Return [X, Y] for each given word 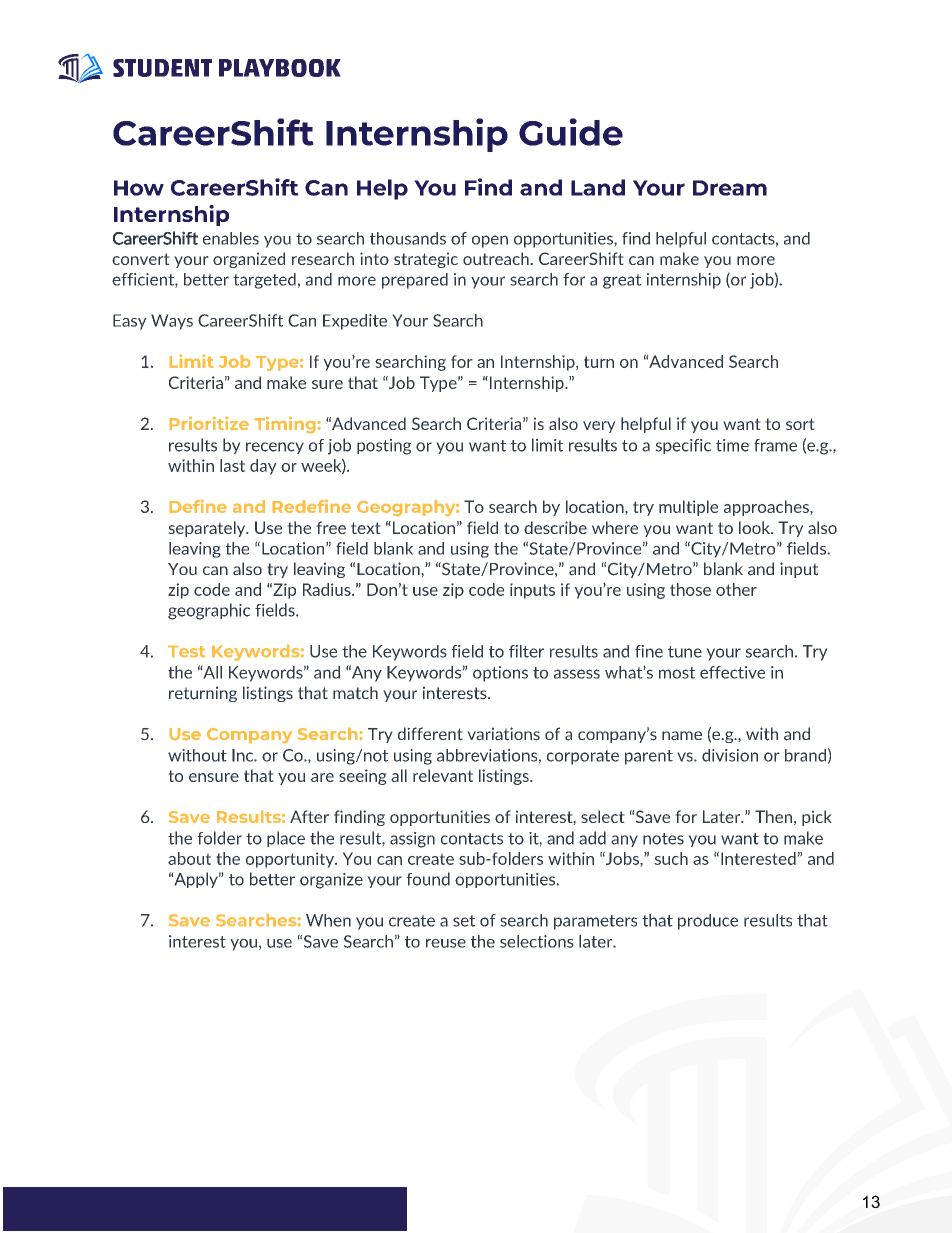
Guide [571, 132]
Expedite [355, 322]
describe [555, 527]
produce [708, 922]
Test [186, 651]
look [755, 527]
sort [800, 424]
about [189, 858]
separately [208, 529]
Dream [730, 188]
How [139, 188]
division [730, 755]
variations [503, 734]
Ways [172, 322]
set [464, 921]
